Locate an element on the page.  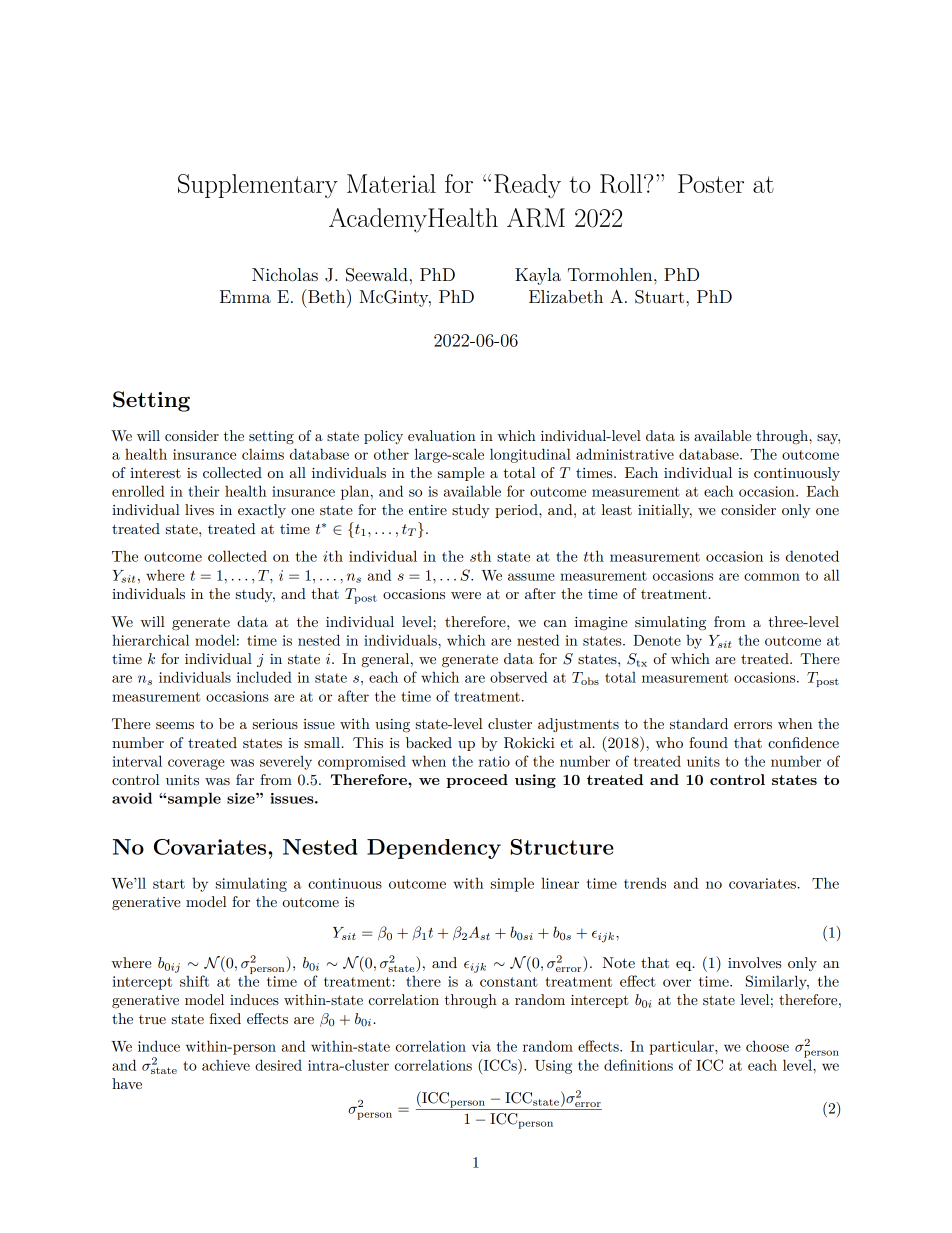
ARM is located at coordinates (536, 218).
